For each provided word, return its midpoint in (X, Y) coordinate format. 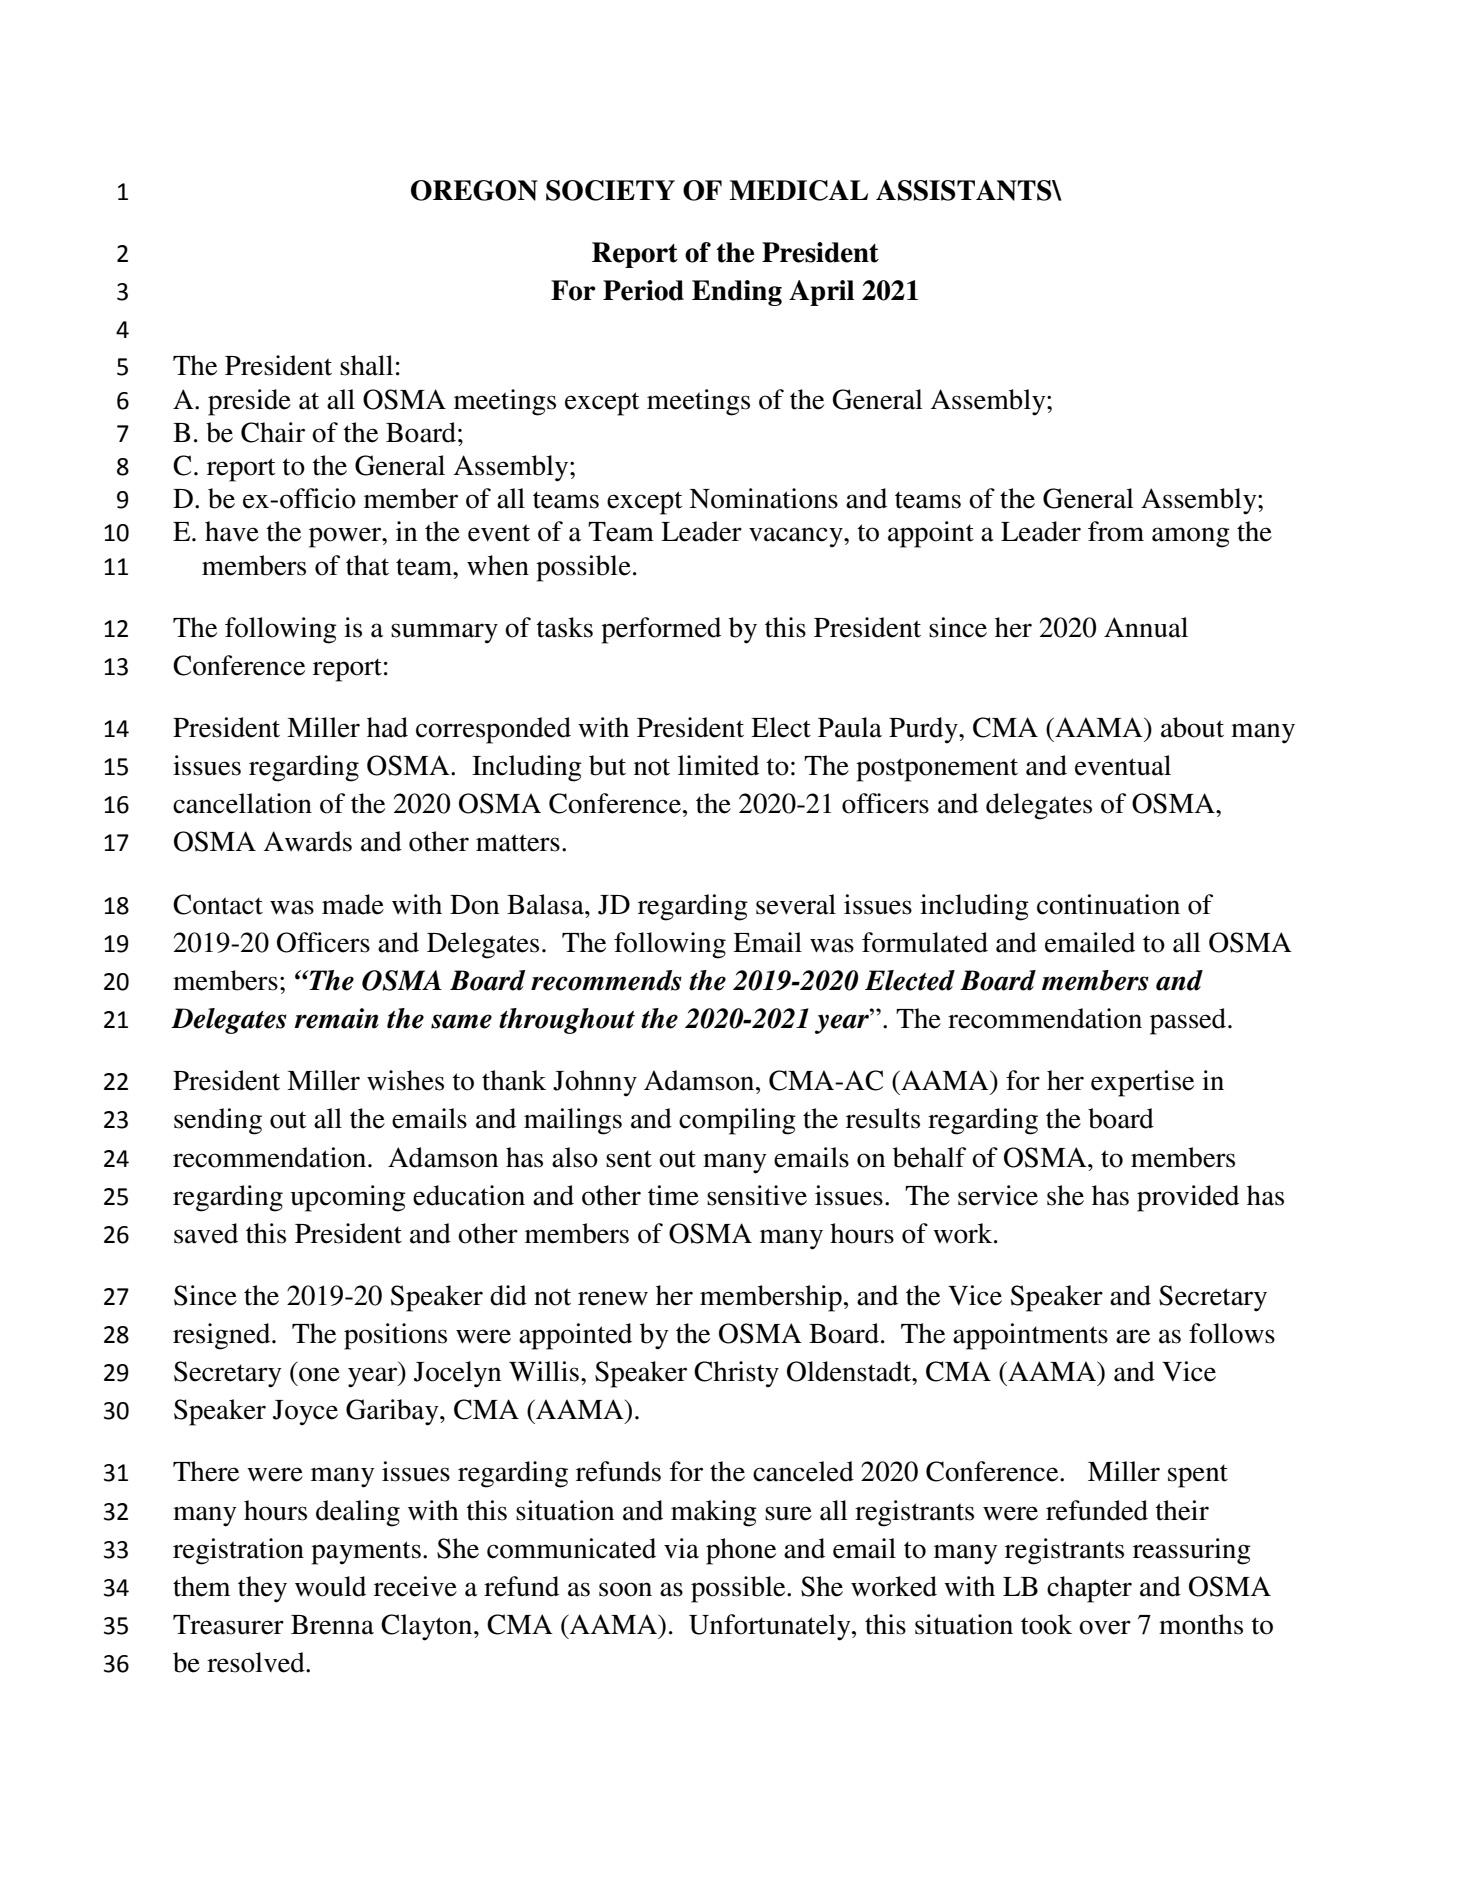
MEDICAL (798, 190)
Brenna (332, 1625)
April (821, 293)
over (1105, 1627)
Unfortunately (771, 1627)
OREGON (474, 190)
